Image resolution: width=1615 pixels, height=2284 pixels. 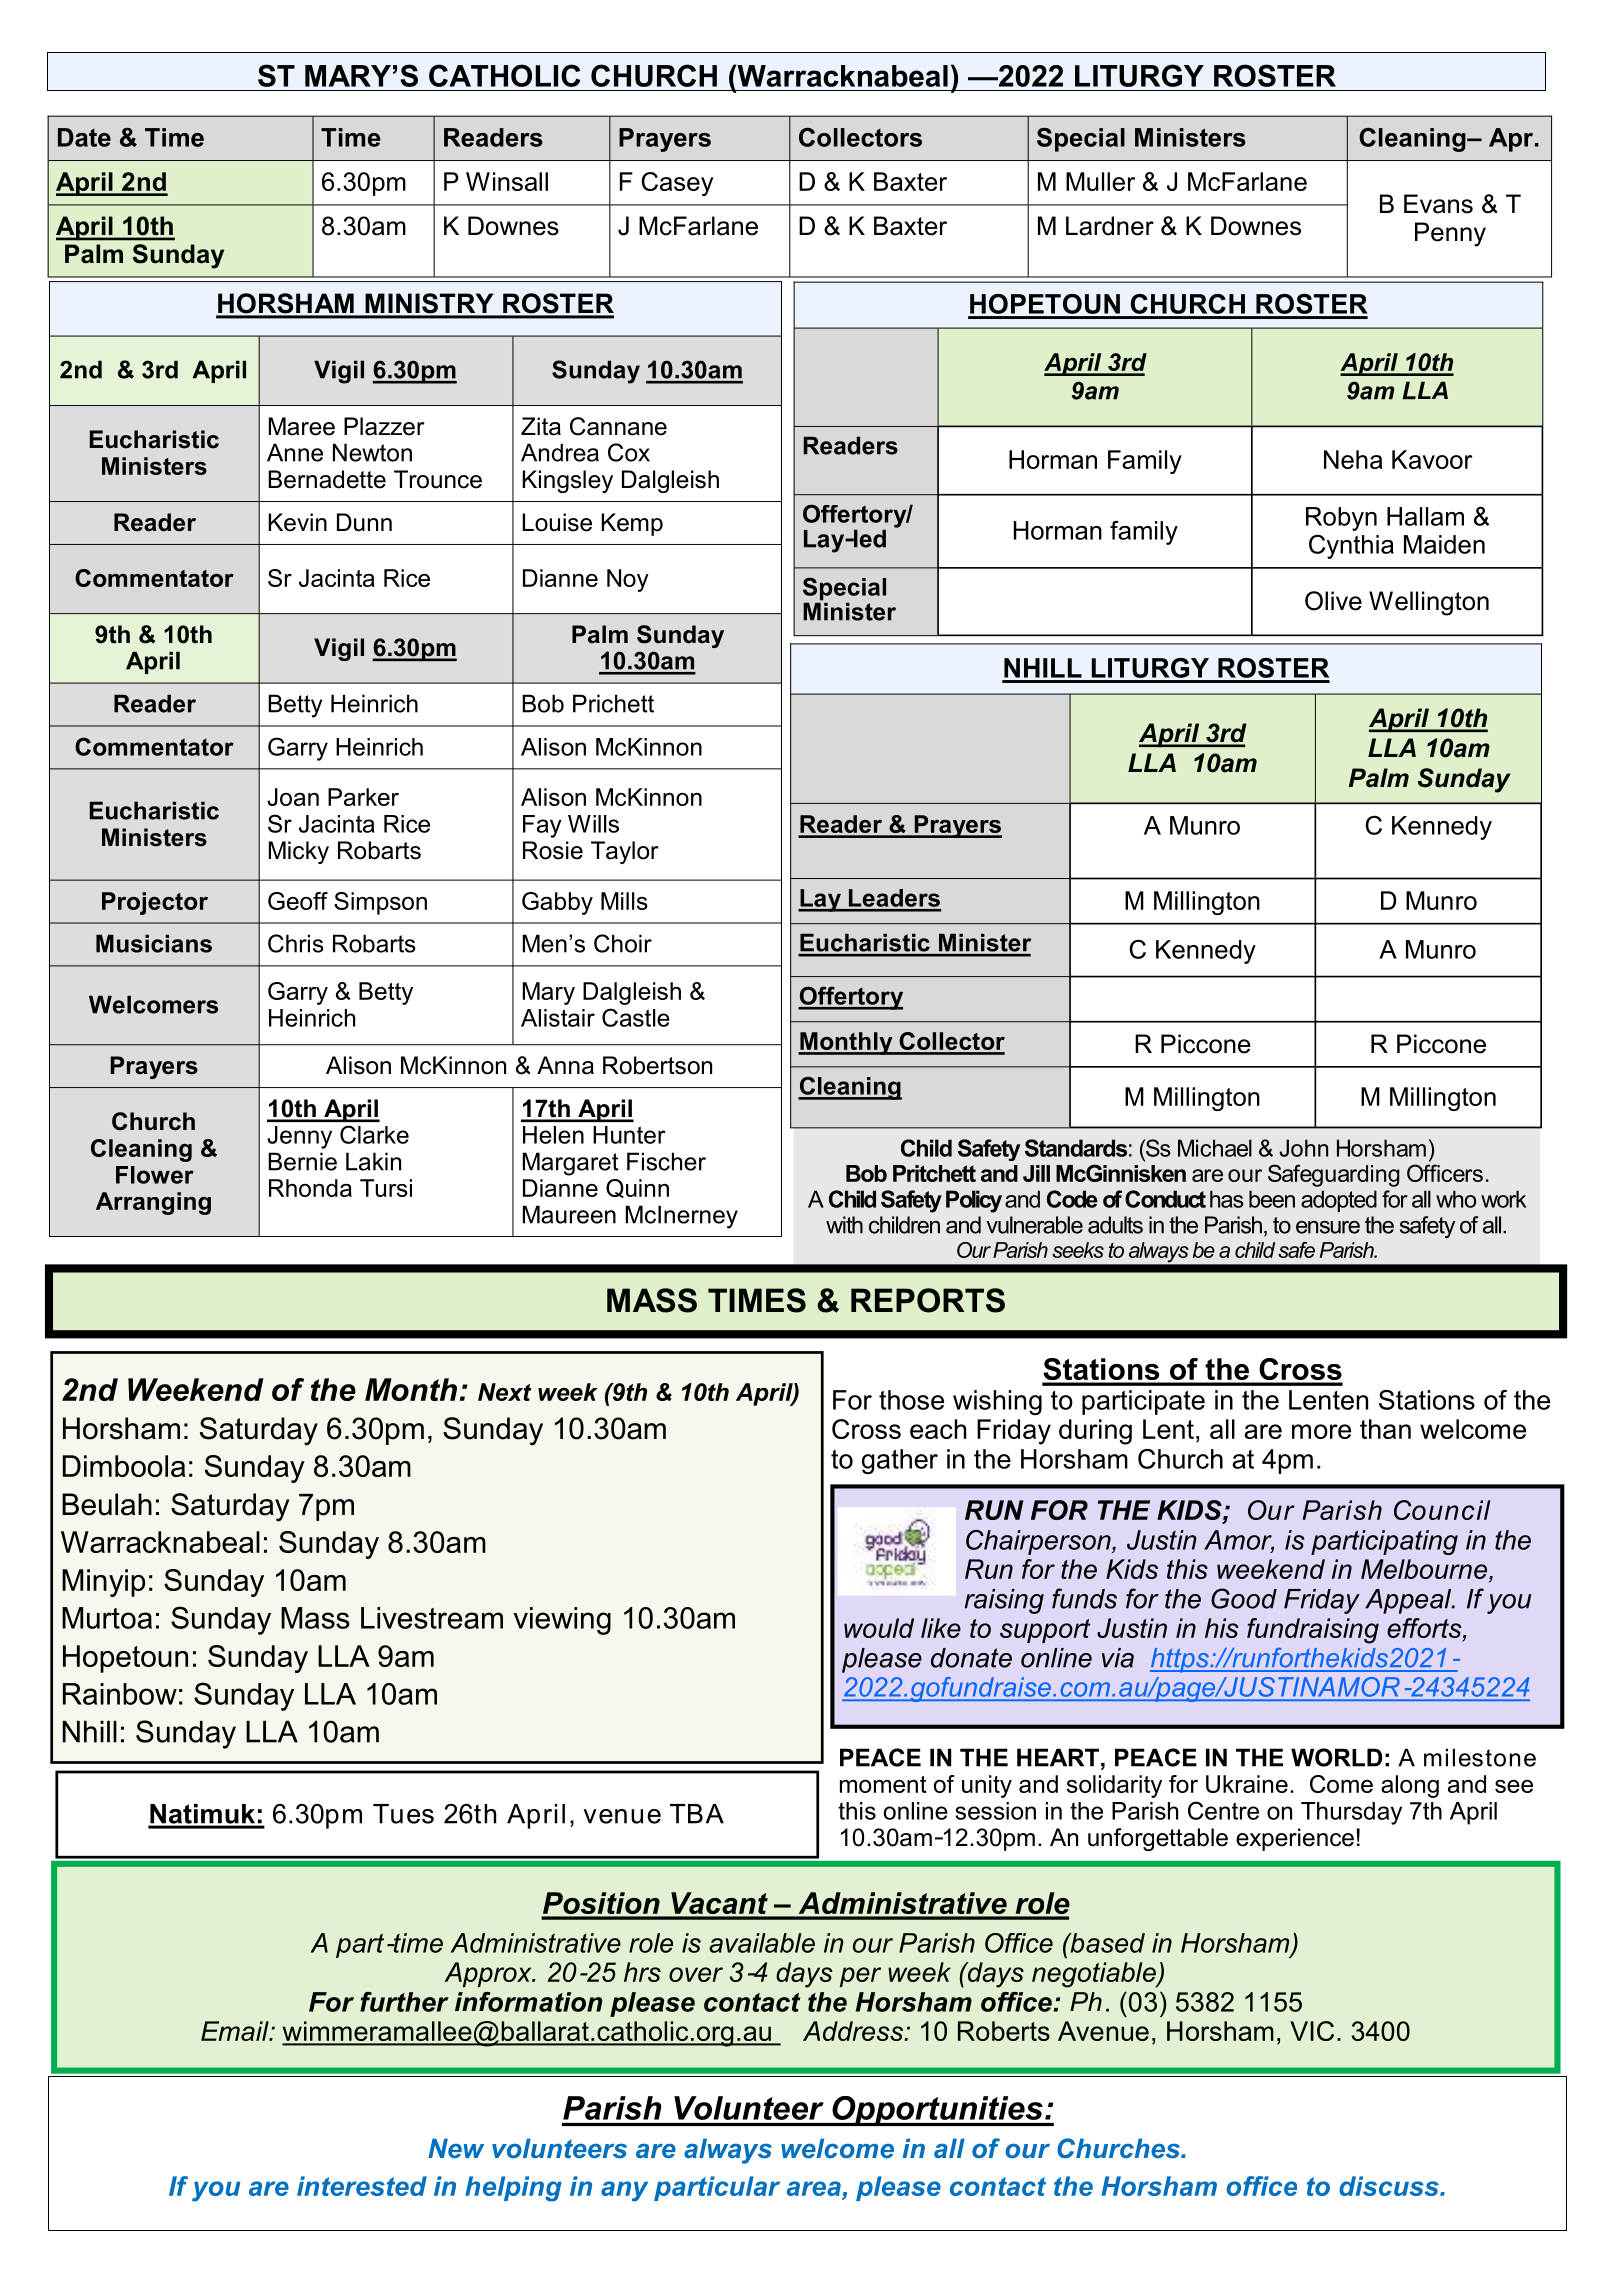 I want to click on Joan, so click(x=293, y=797).
